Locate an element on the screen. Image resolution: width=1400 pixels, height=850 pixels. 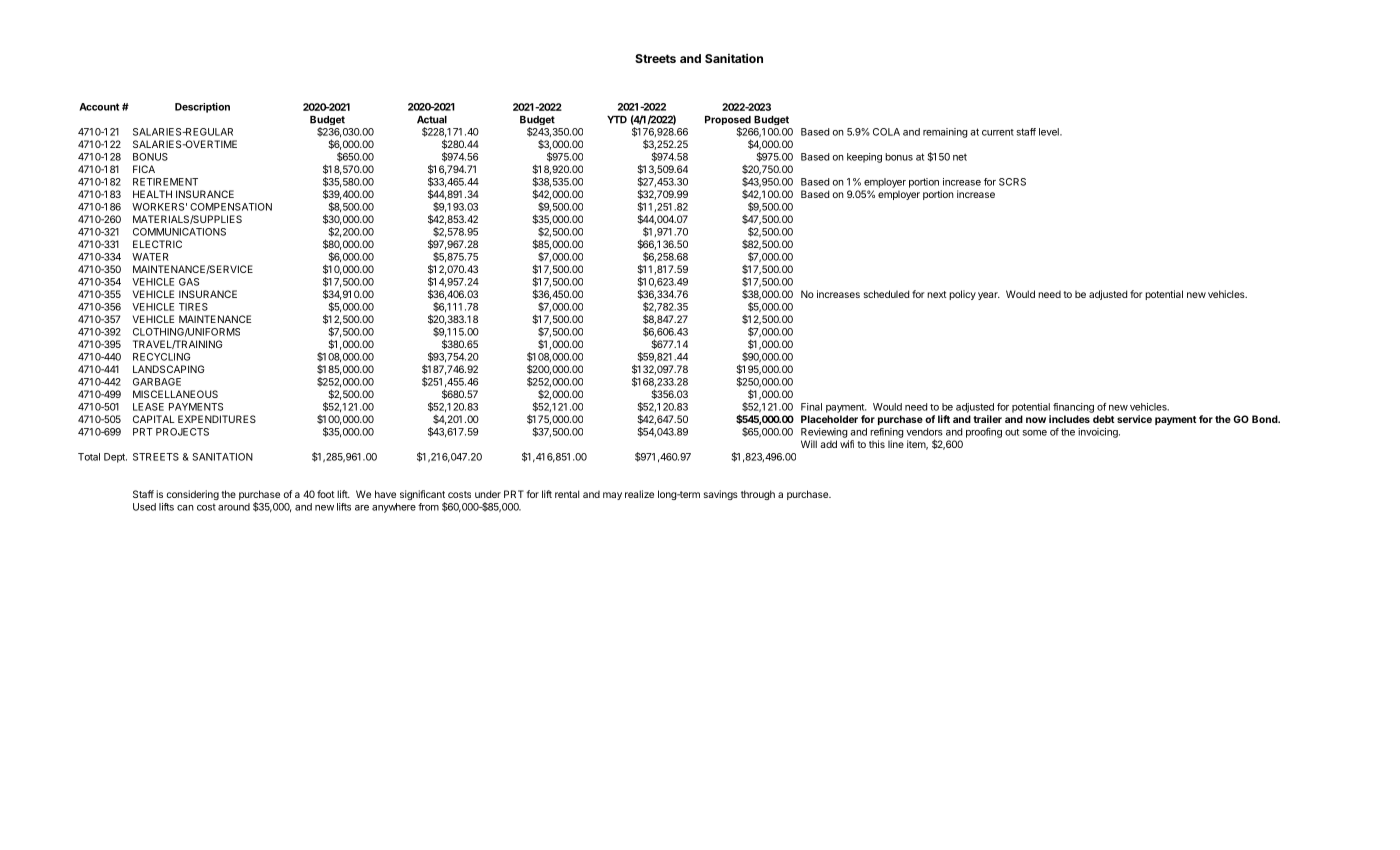
through is located at coordinates (758, 495).
